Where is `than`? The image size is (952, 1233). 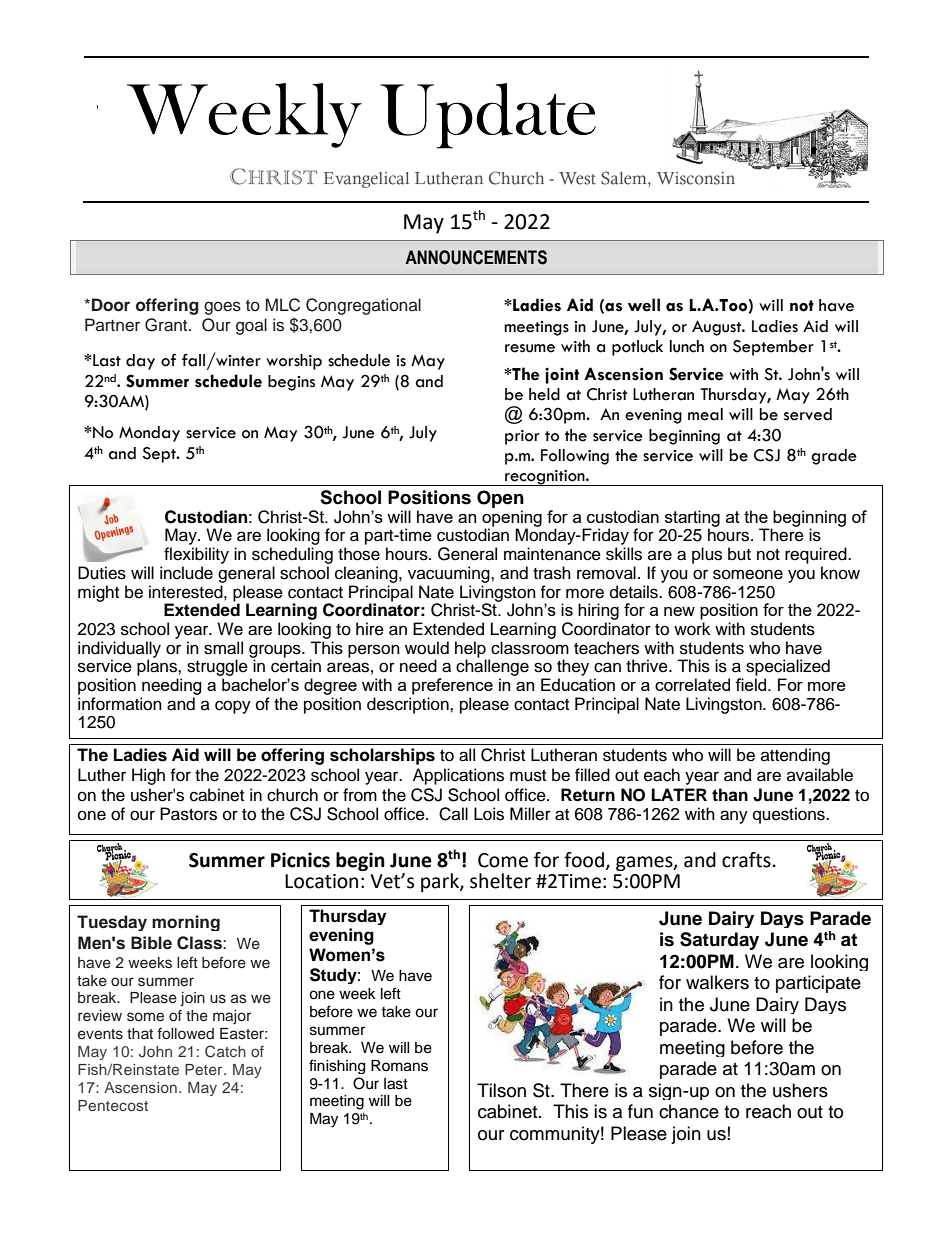
than is located at coordinates (730, 795).
